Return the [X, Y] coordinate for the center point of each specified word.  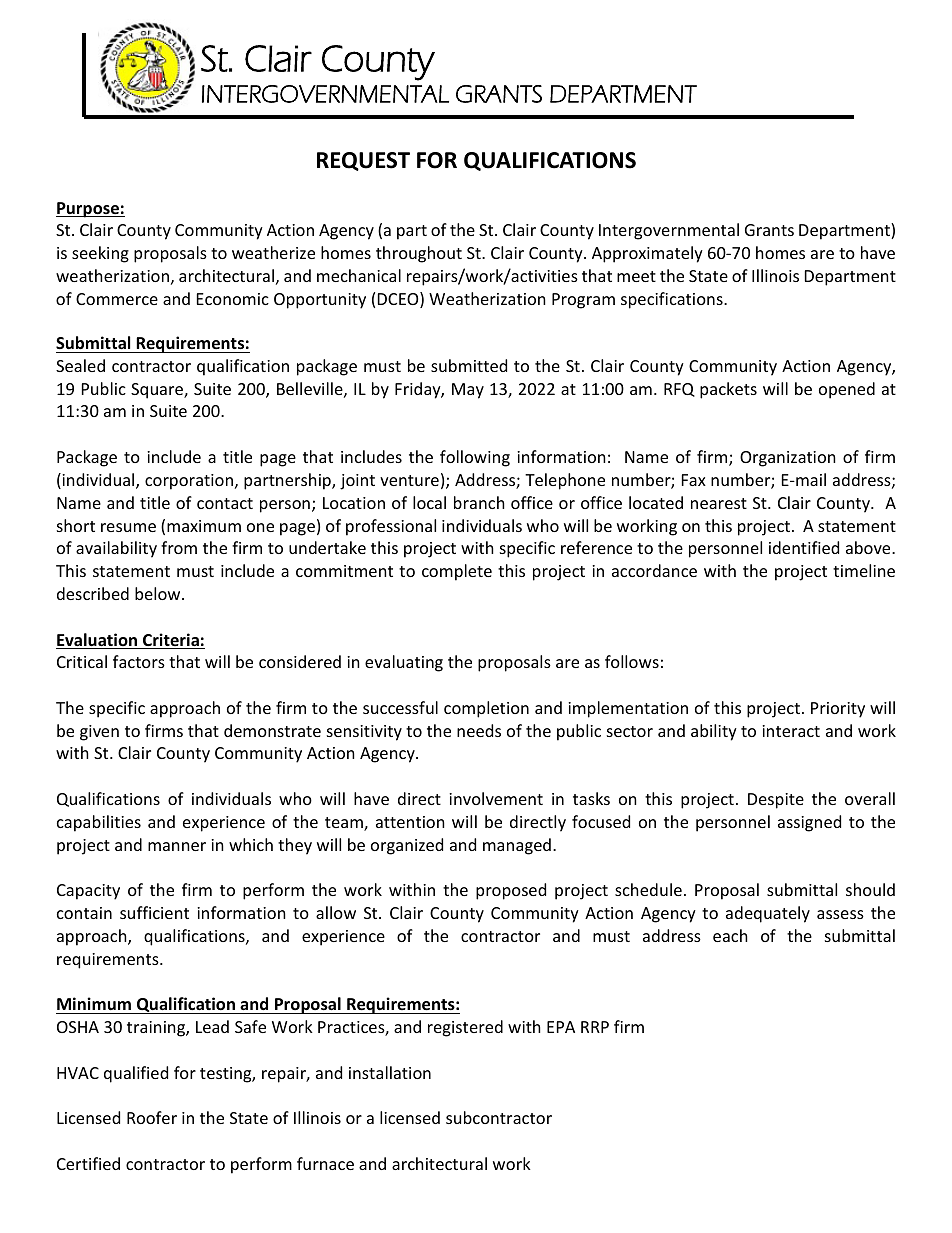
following [475, 458]
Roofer [152, 1117]
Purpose [88, 210]
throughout [419, 254]
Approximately [647, 254]
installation [390, 1072]
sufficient [154, 912]
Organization [788, 459]
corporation [189, 482]
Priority [838, 710]
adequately [768, 914]
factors [139, 661]
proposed [511, 891]
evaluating [404, 663]
